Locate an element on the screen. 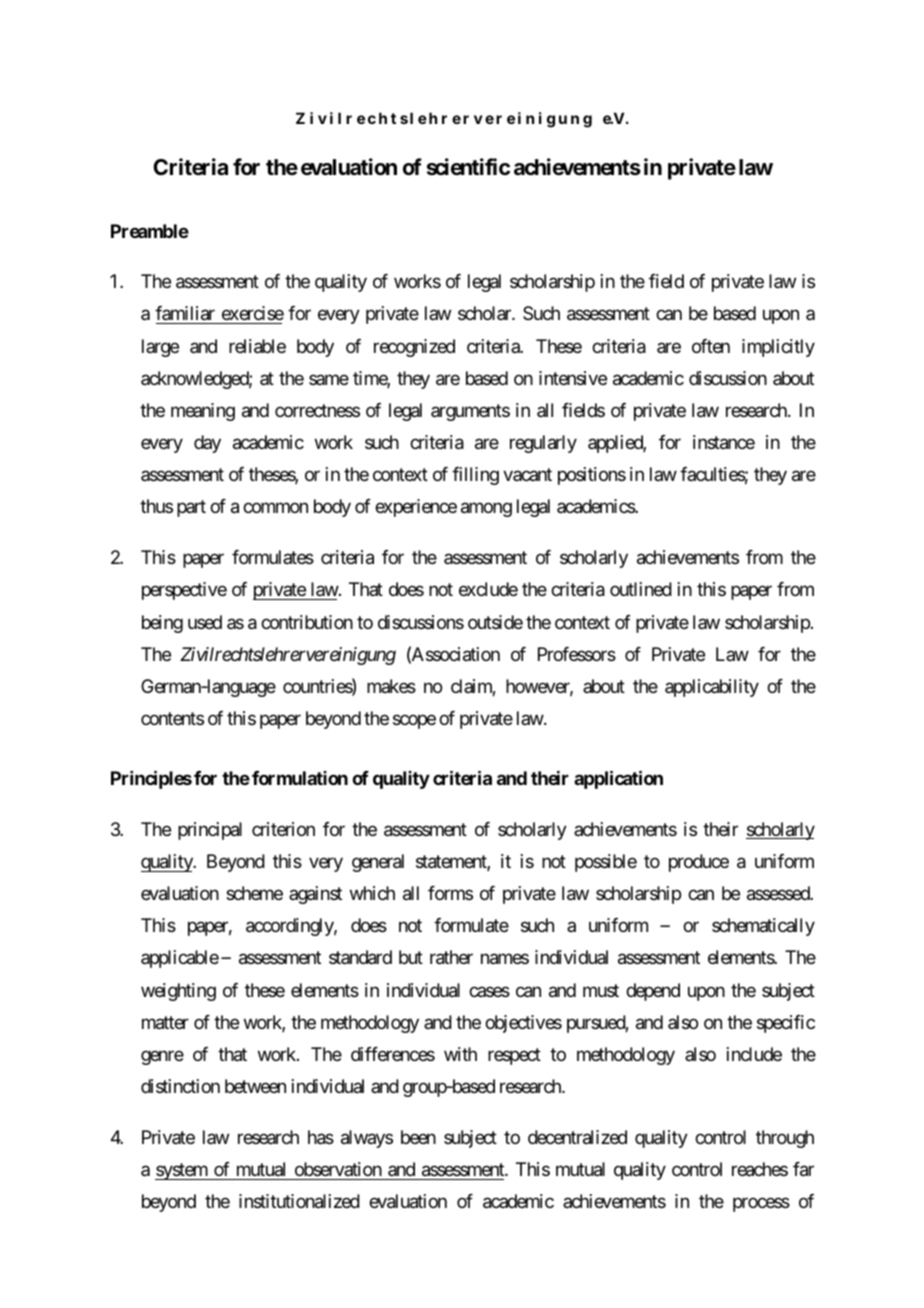 This screenshot has height=1308, width=924. outlined is located at coordinates (641, 589).
